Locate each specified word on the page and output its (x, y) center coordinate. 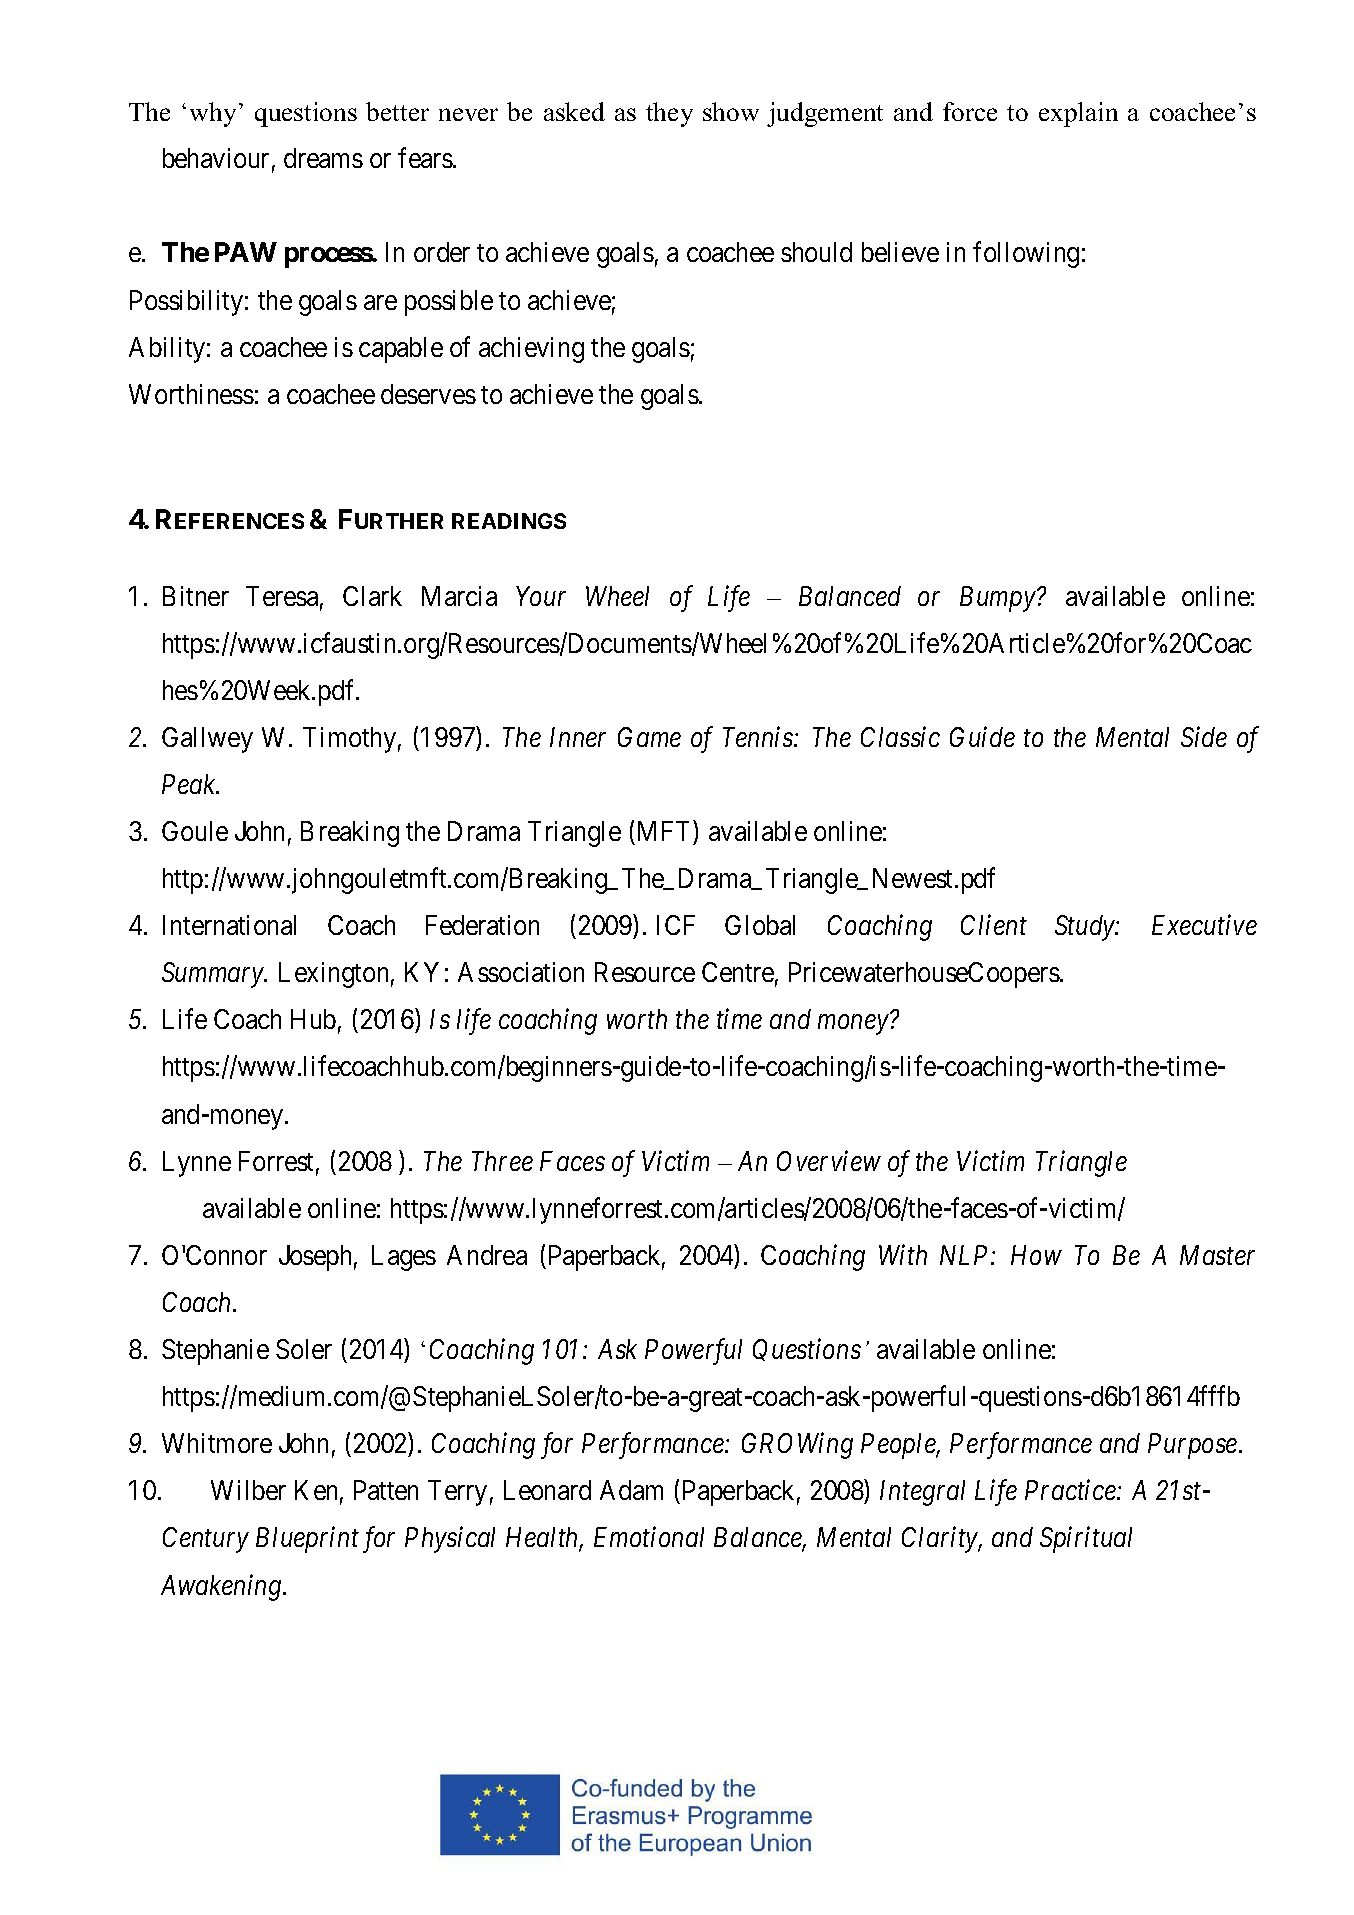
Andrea (487, 1255)
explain (1078, 114)
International (229, 925)
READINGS (509, 521)
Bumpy (998, 599)
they (669, 114)
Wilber (248, 1490)
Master (1217, 1255)
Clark (372, 596)
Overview (829, 1160)
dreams (323, 158)
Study (1086, 928)
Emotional (649, 1537)
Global (760, 925)
